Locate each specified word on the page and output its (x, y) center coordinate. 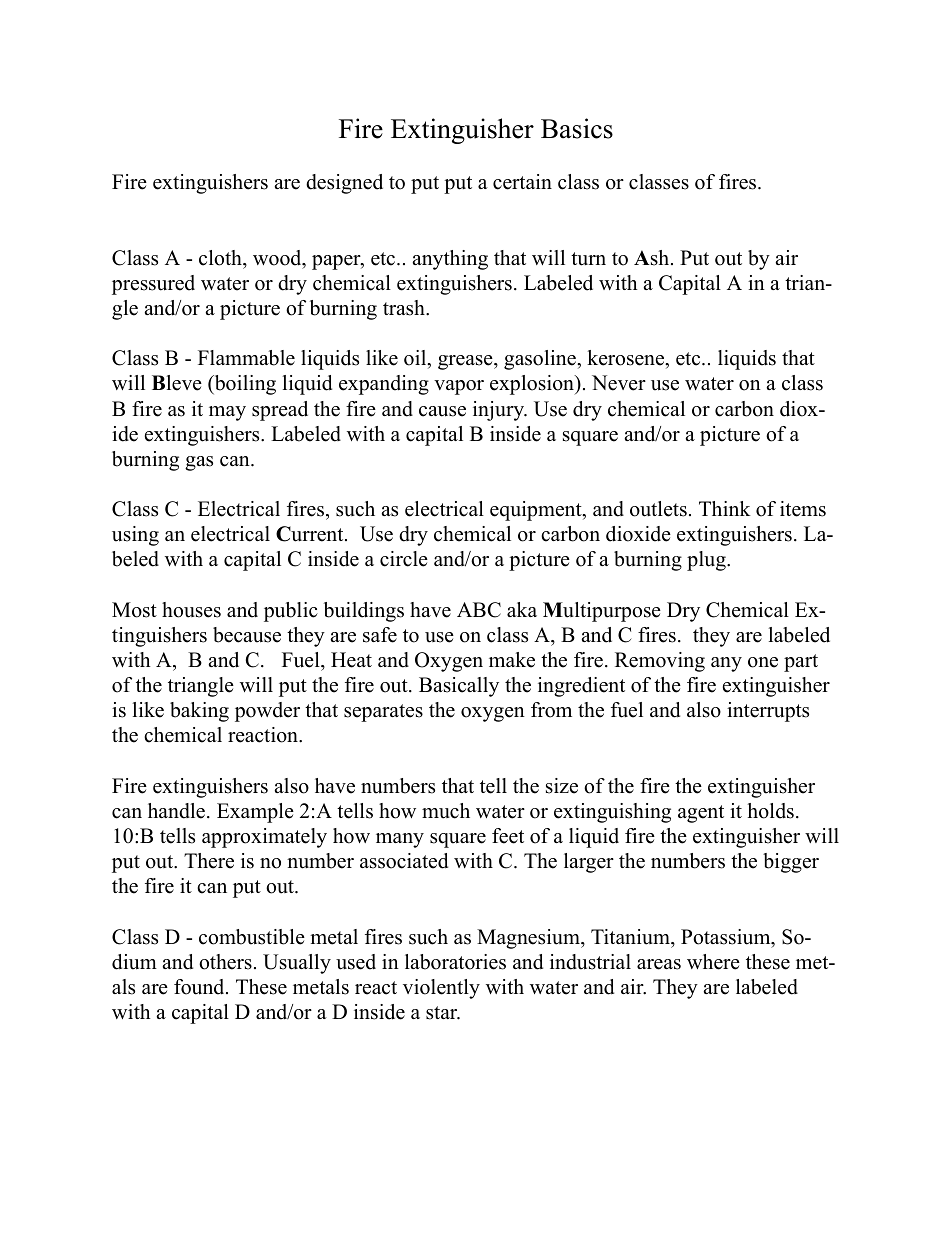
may (227, 413)
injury (500, 411)
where (713, 962)
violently (441, 989)
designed (344, 184)
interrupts (768, 712)
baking (199, 712)
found (200, 987)
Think (725, 508)
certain (522, 182)
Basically (459, 687)
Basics (577, 128)
